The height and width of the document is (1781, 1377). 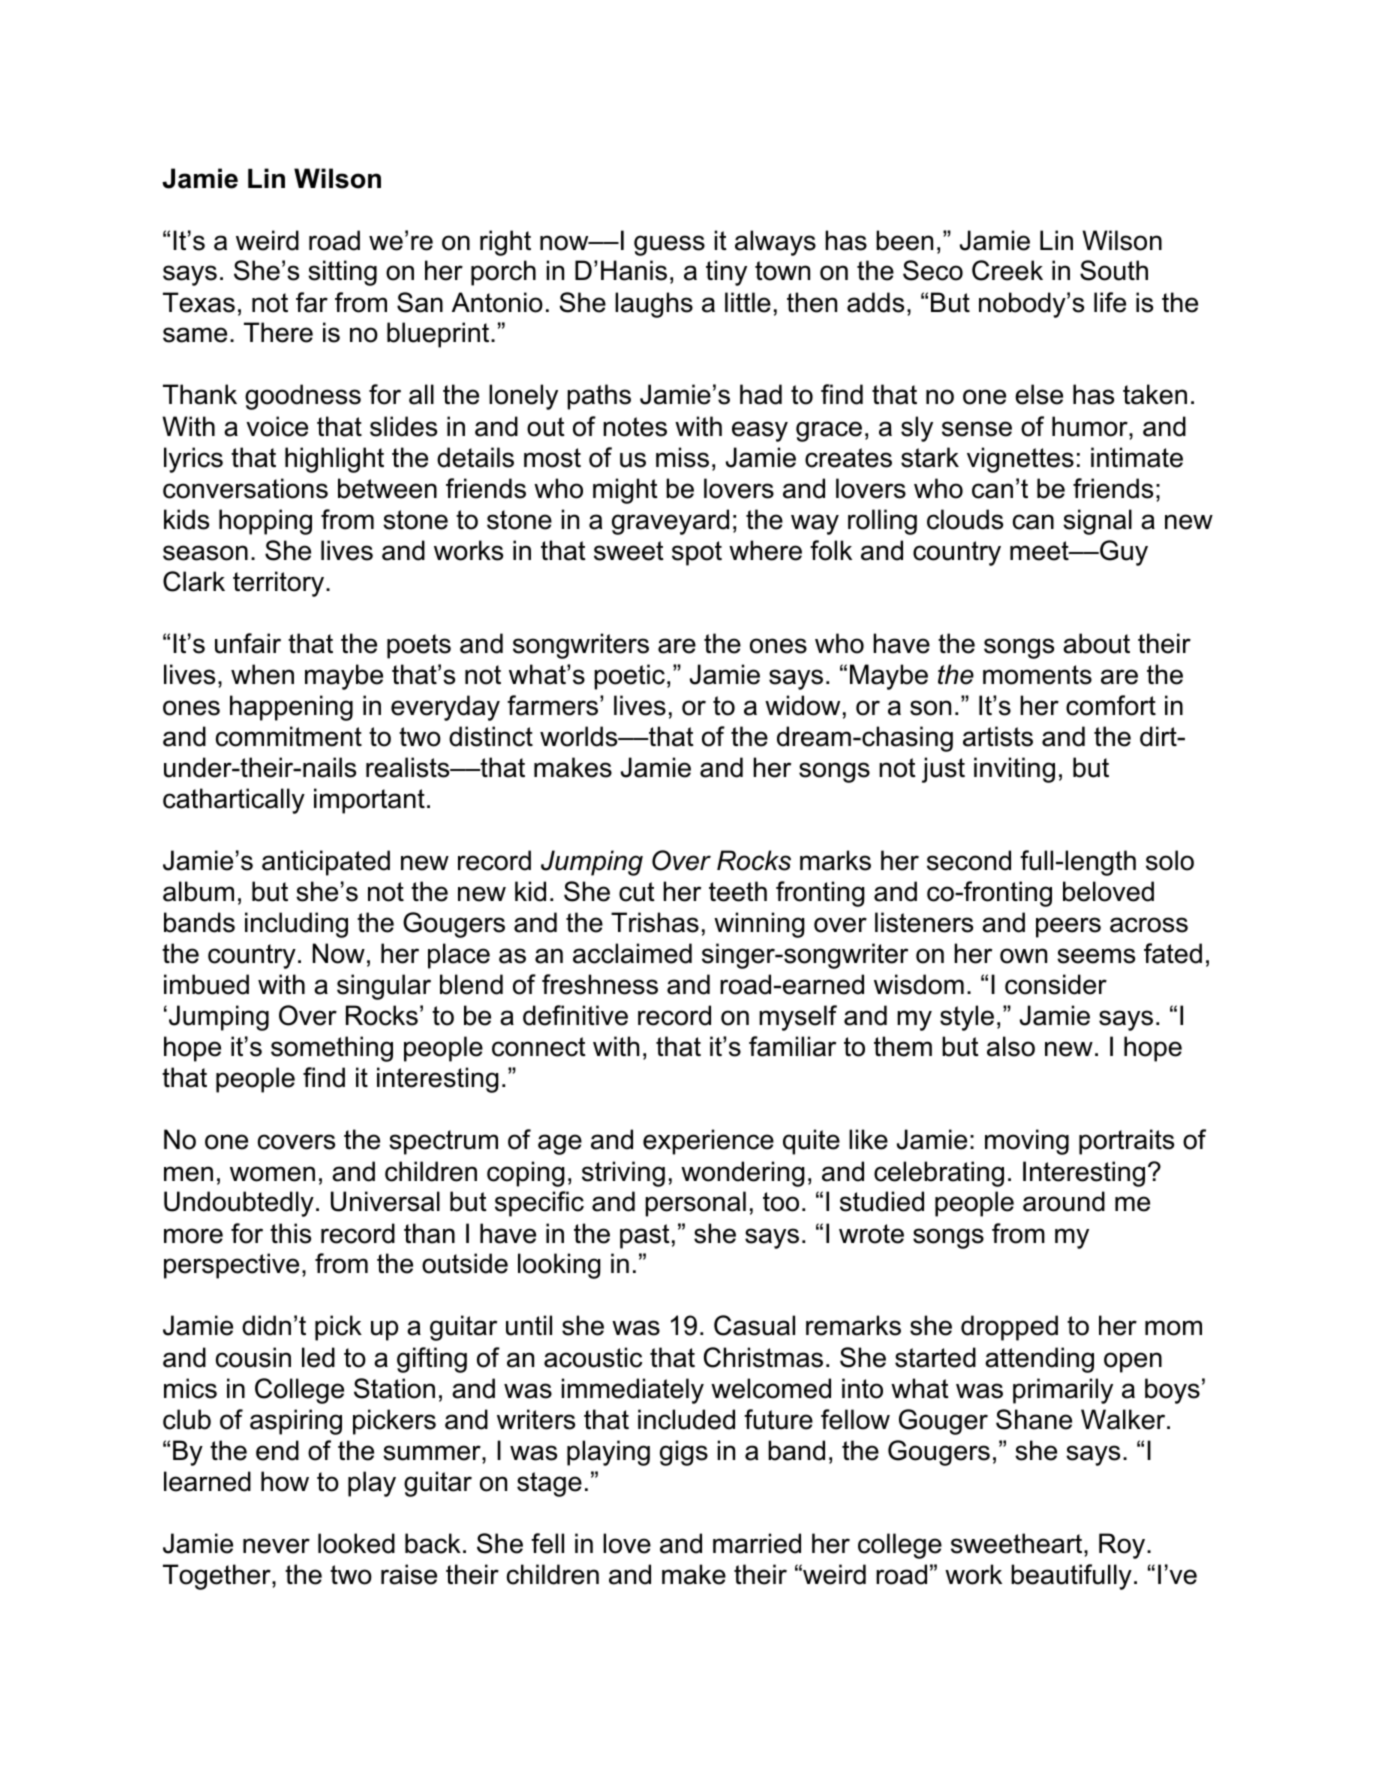 What do you see at coordinates (280, 584) in the document?
I see `territory` at bounding box center [280, 584].
